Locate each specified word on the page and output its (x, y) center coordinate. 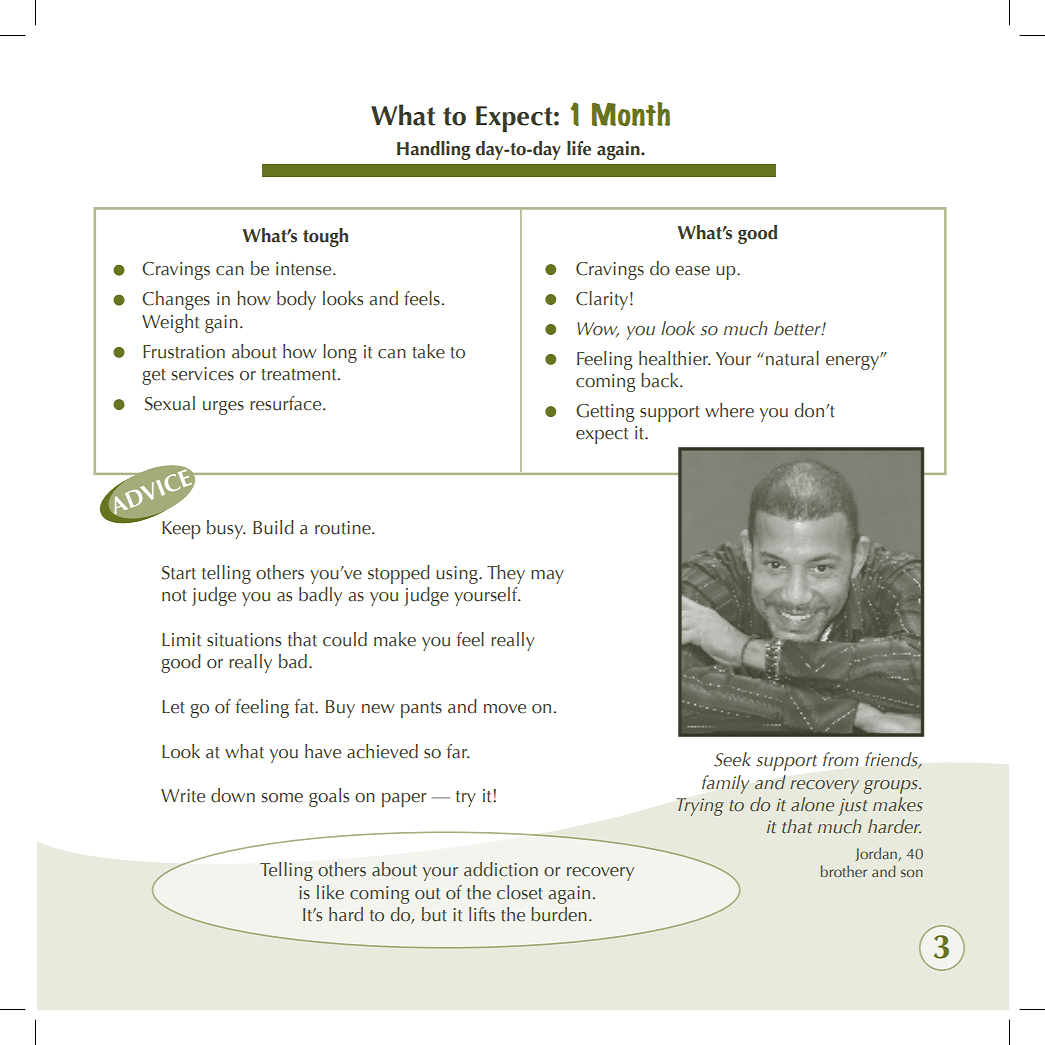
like (330, 892)
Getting (605, 413)
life (579, 148)
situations (244, 640)
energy (853, 362)
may (547, 577)
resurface (287, 403)
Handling (433, 150)
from (841, 759)
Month (631, 114)
